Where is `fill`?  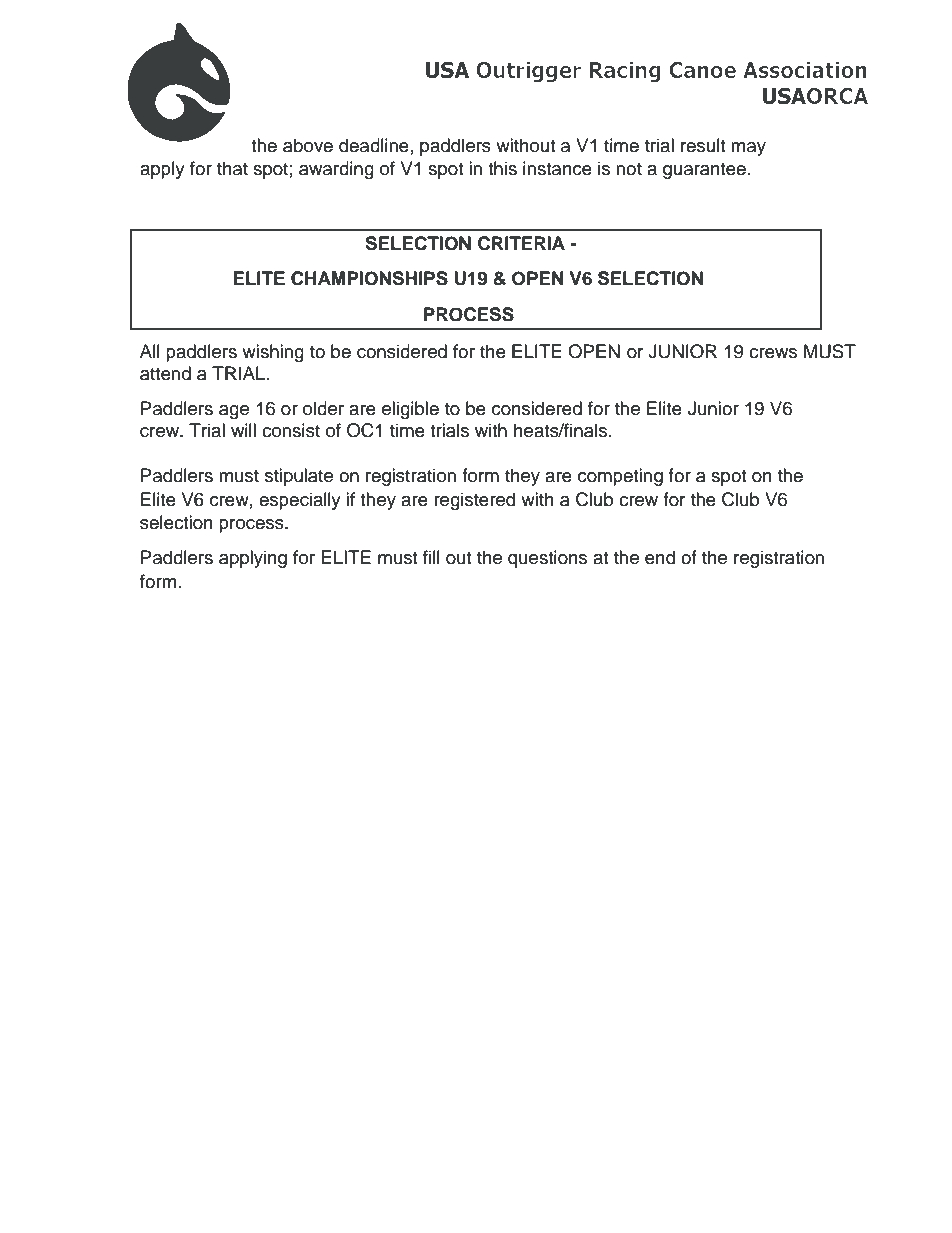
fill is located at coordinates (431, 557).
